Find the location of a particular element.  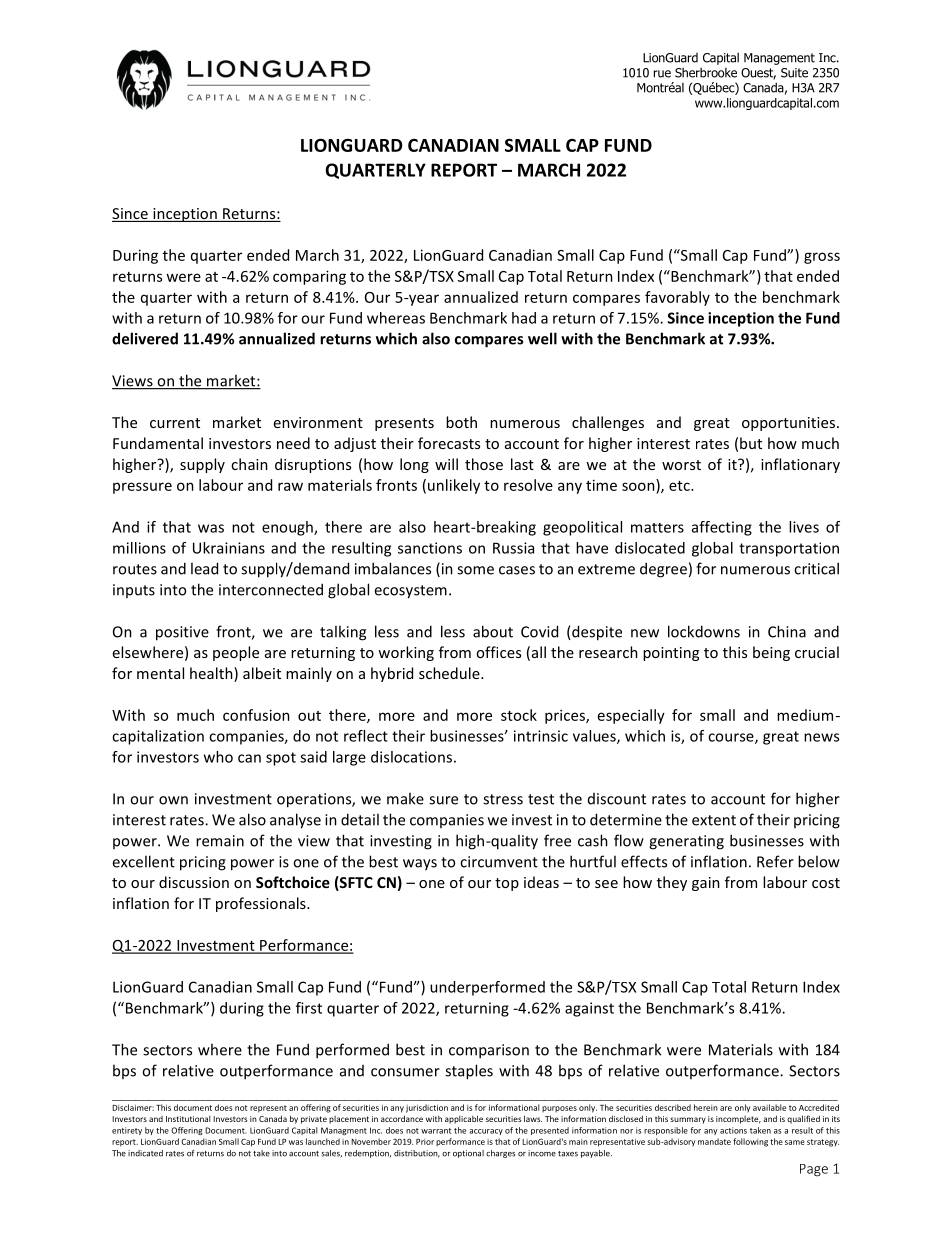

opportunities is located at coordinates (790, 424).
